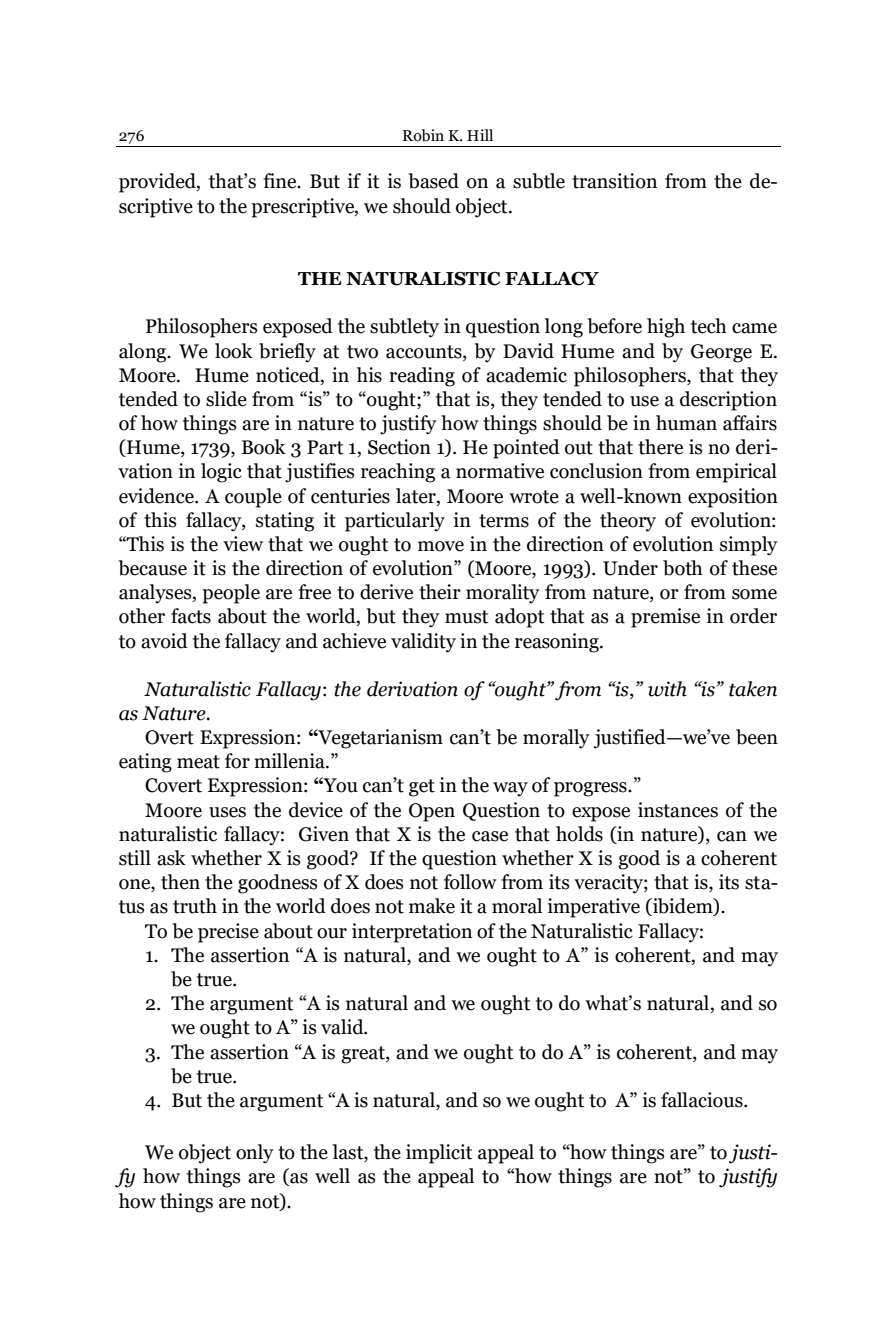 The width and height of the screenshot is (896, 1318). I want to click on instances, so click(678, 810).
